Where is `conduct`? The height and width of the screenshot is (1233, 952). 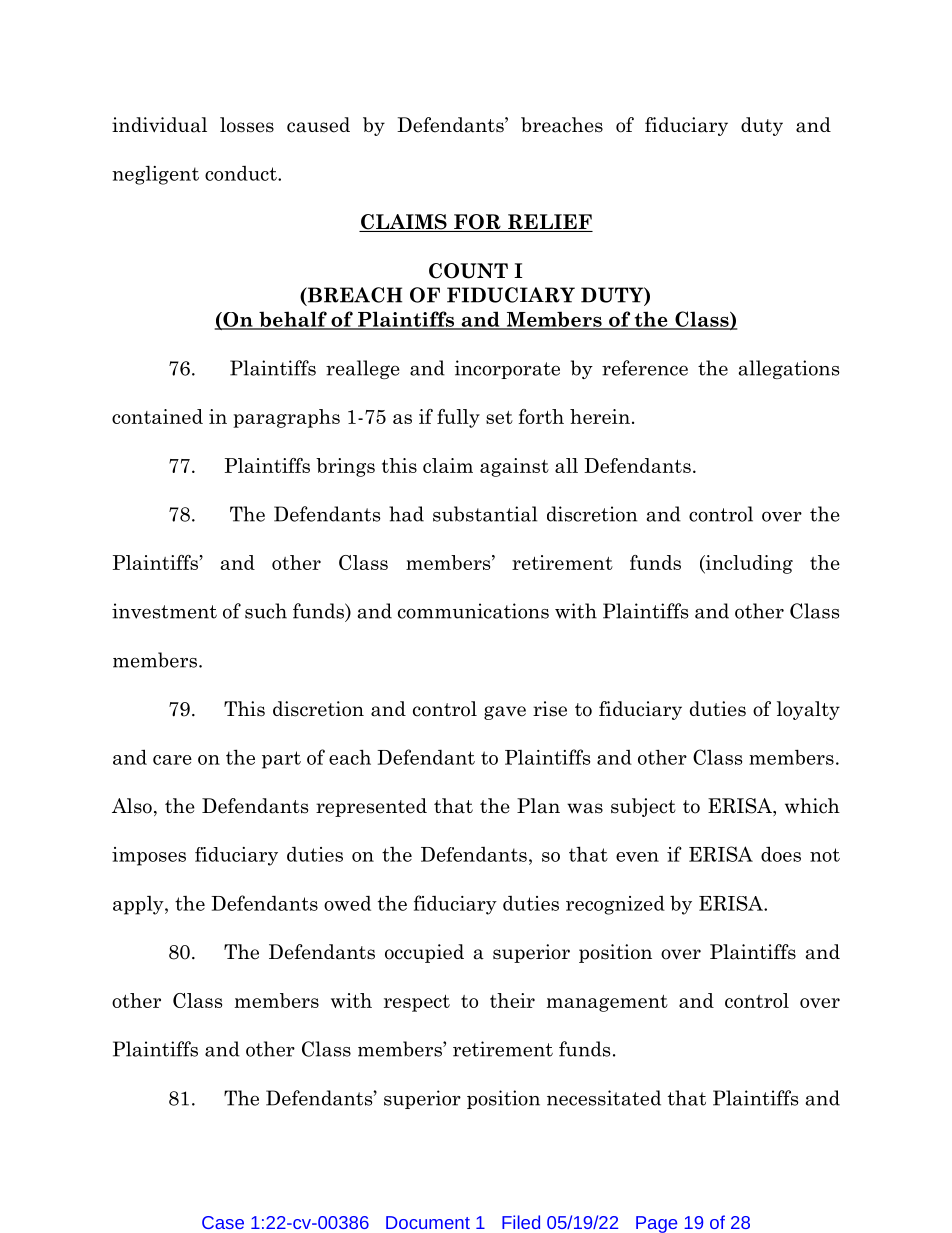 conduct is located at coordinates (242, 173).
